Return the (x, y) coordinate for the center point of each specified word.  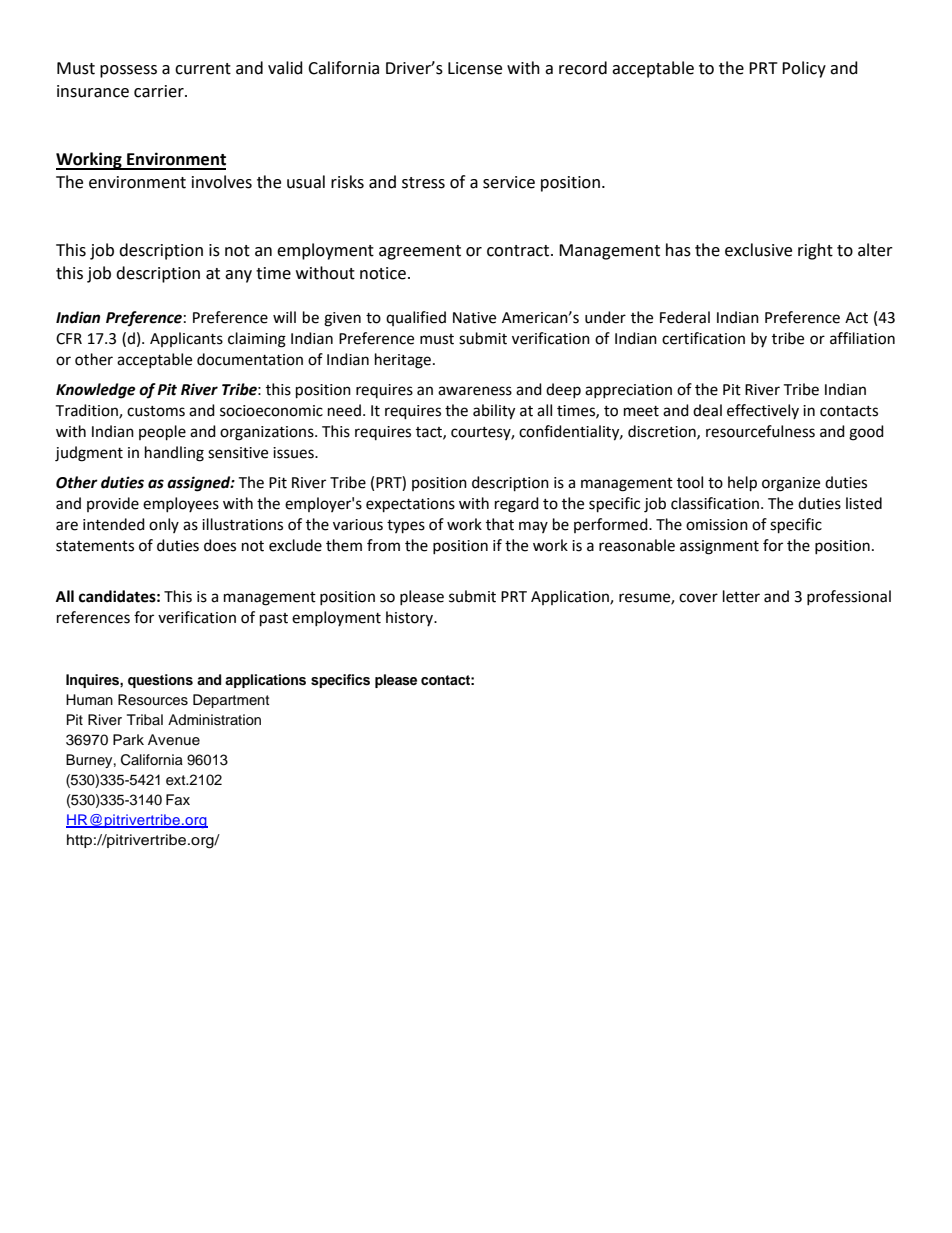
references (93, 617)
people (162, 433)
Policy (804, 69)
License (475, 68)
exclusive (758, 250)
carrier (160, 91)
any (238, 276)
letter (741, 596)
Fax (178, 799)
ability (494, 412)
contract (519, 251)
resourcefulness (760, 431)
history (411, 618)
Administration (214, 720)
